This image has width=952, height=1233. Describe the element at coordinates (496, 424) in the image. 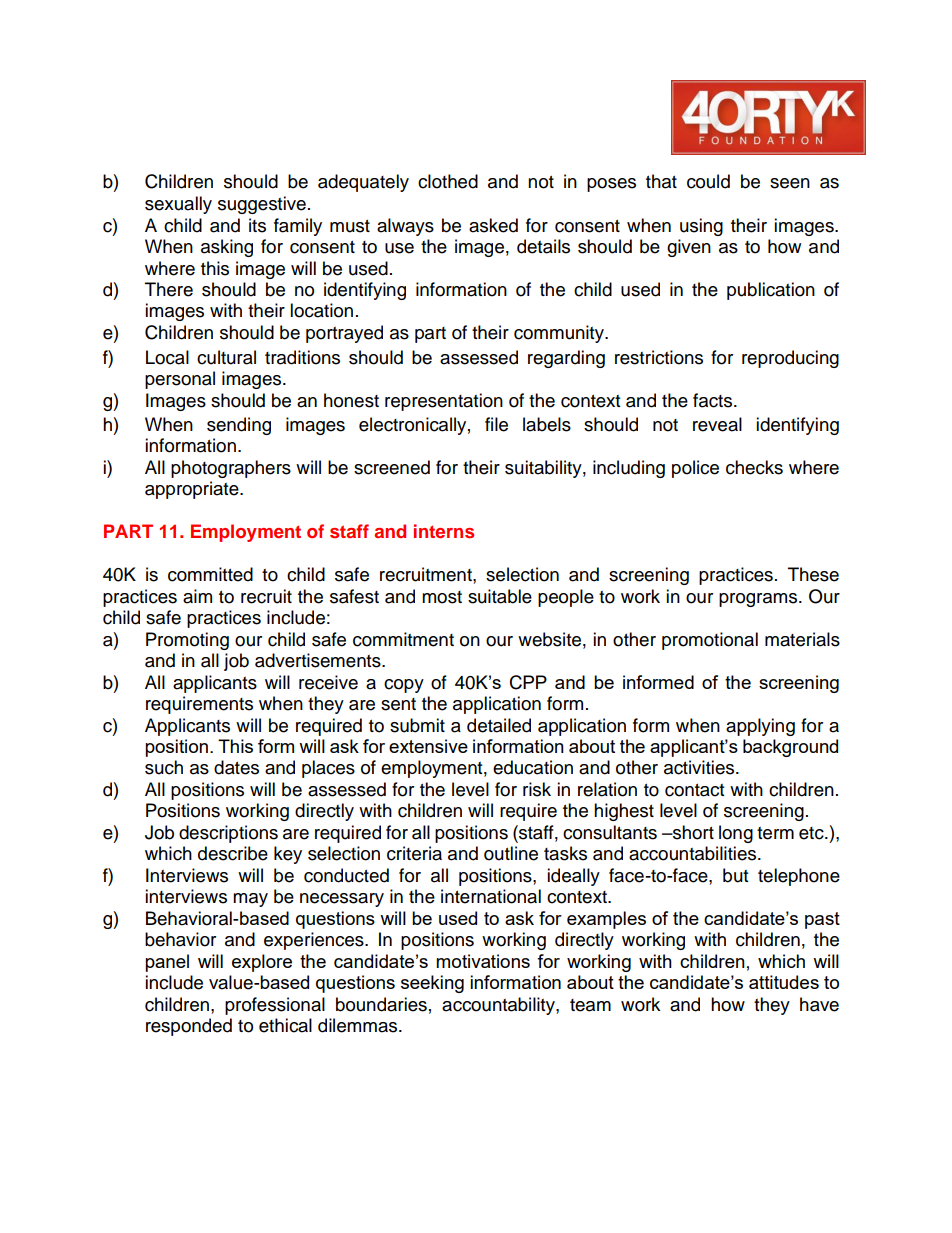

I see `file` at that location.
